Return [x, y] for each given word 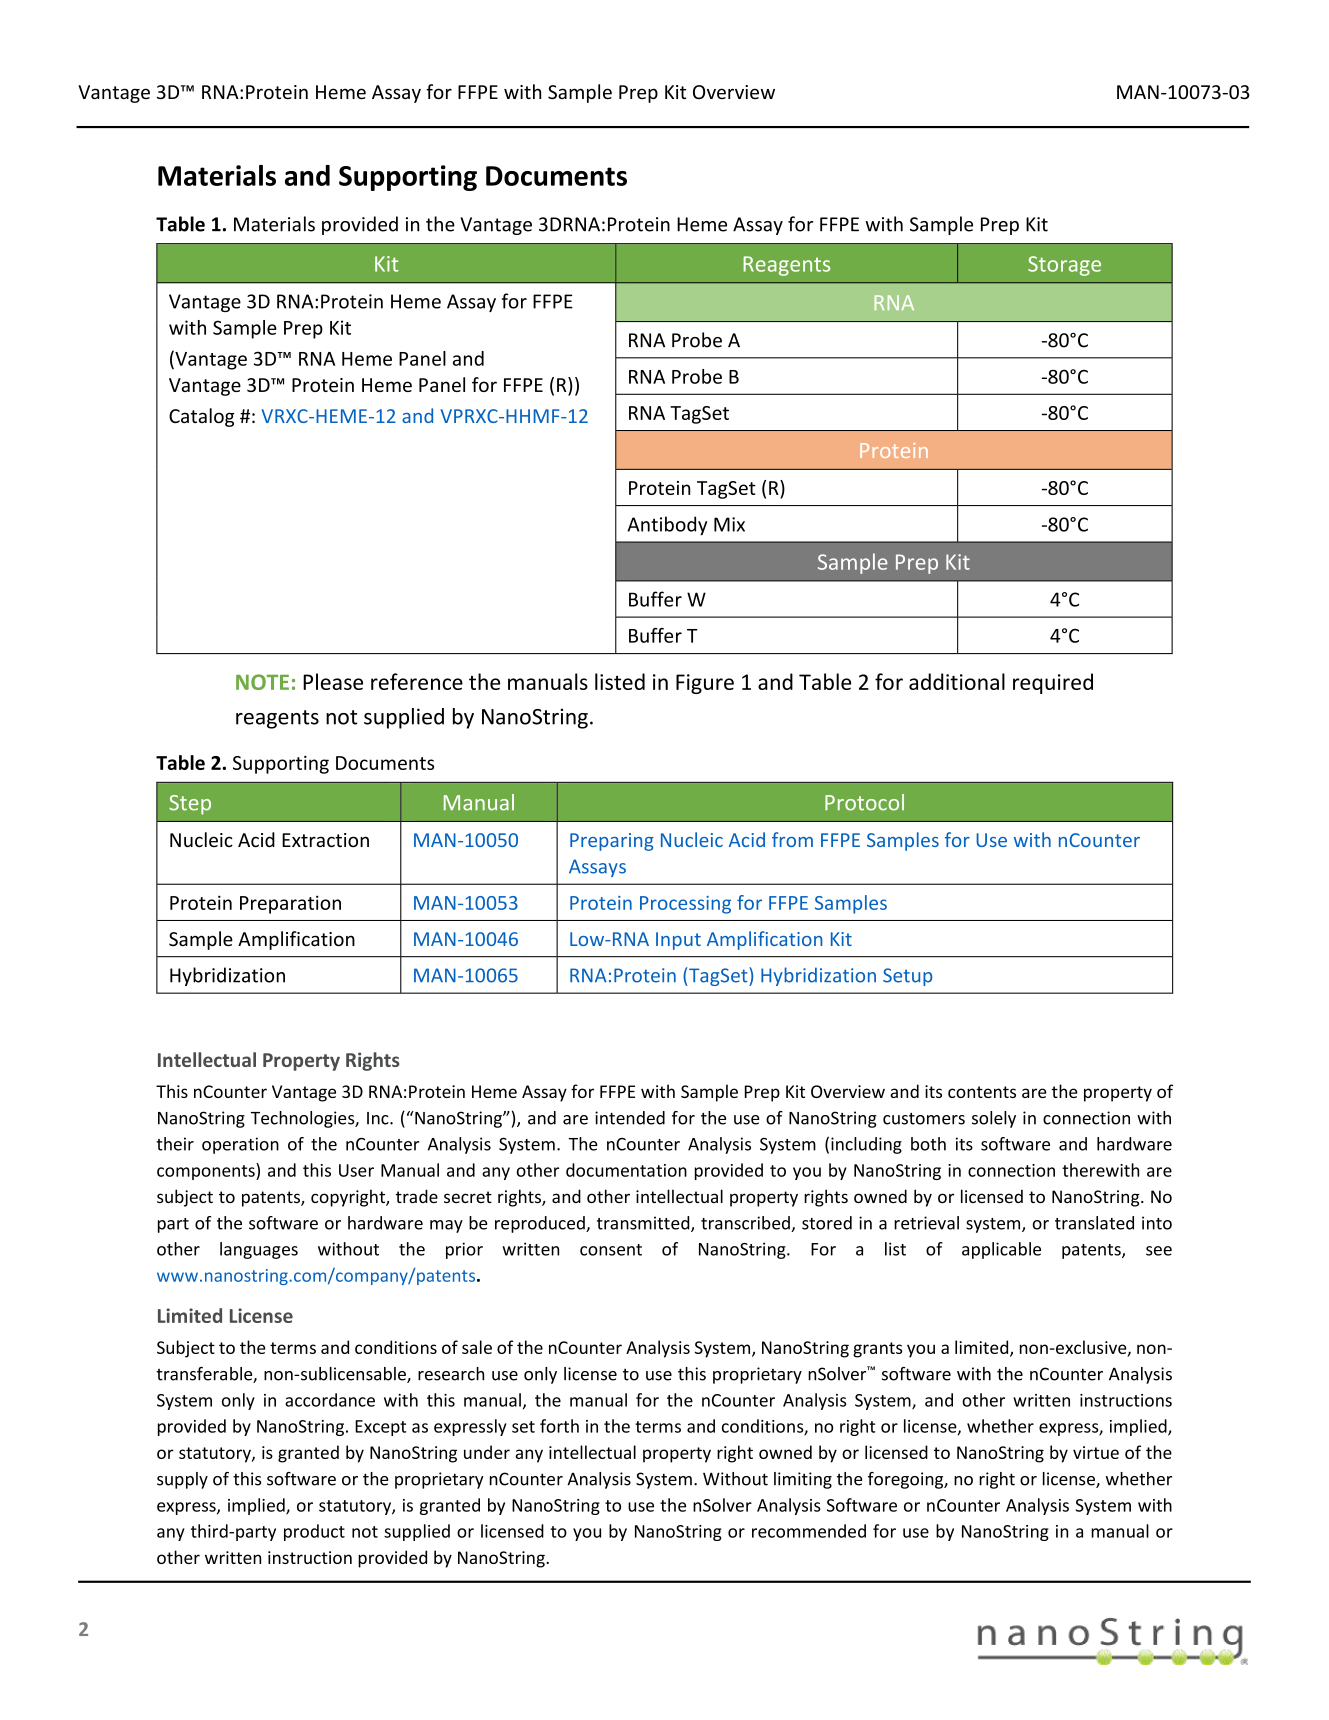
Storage [1064, 266]
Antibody [667, 526]
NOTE [262, 682]
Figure [705, 684]
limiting [803, 1480]
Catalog [201, 417]
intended [630, 1118]
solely [994, 1119]
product [314, 1532]
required [1053, 683]
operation [240, 1145]
